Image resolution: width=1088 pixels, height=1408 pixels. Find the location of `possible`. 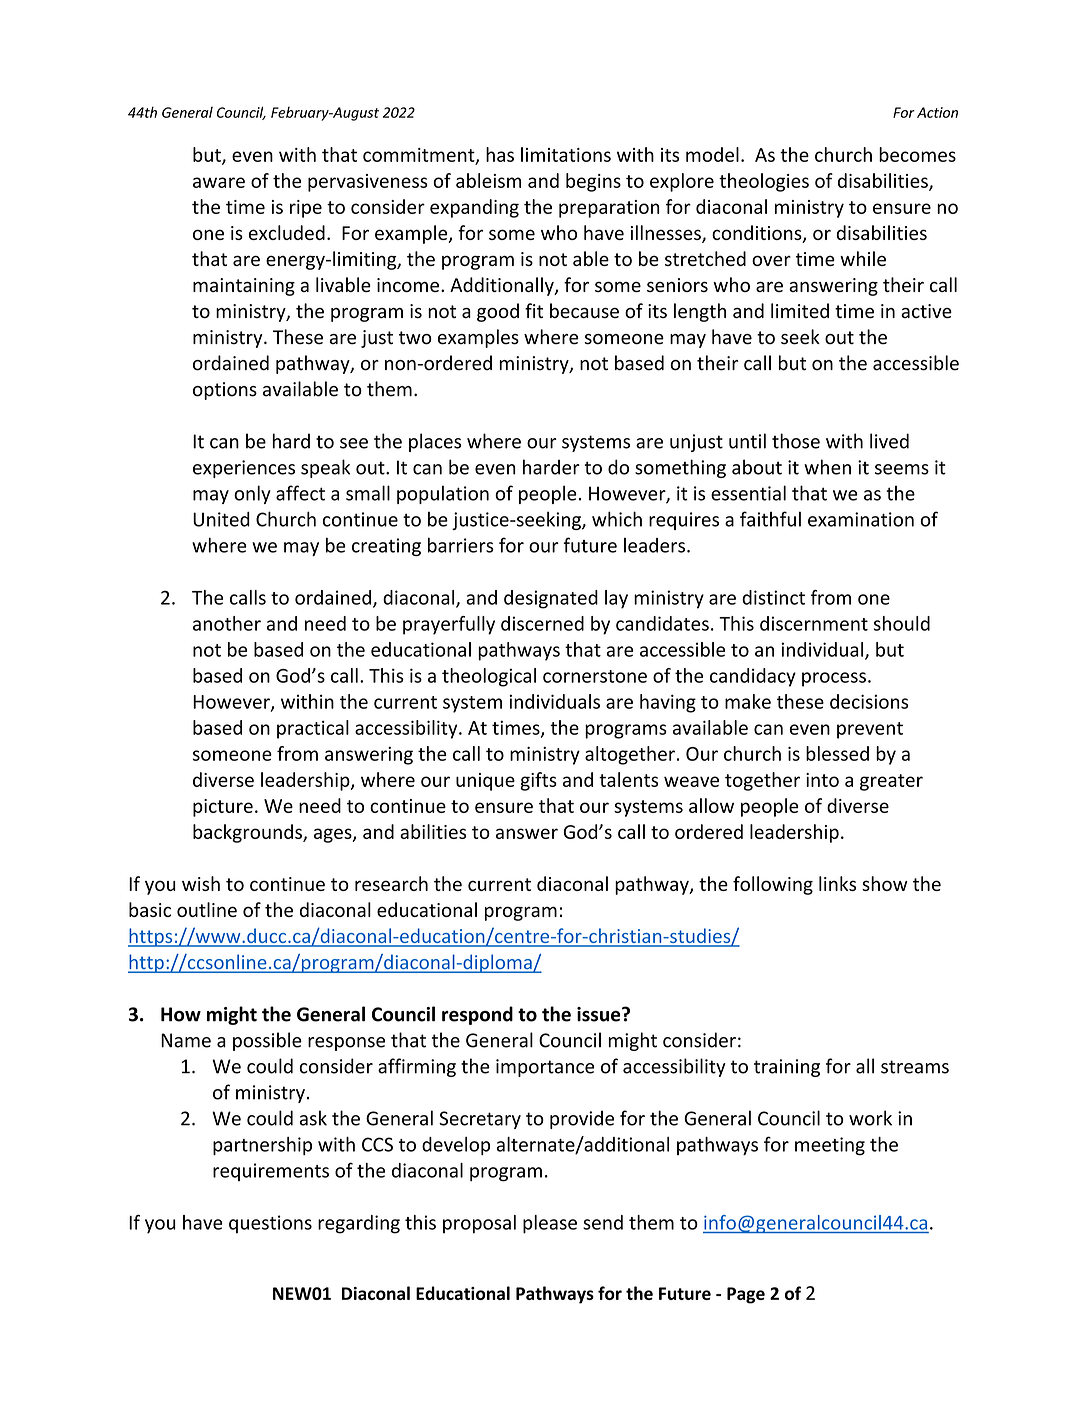

possible is located at coordinates (267, 1041).
